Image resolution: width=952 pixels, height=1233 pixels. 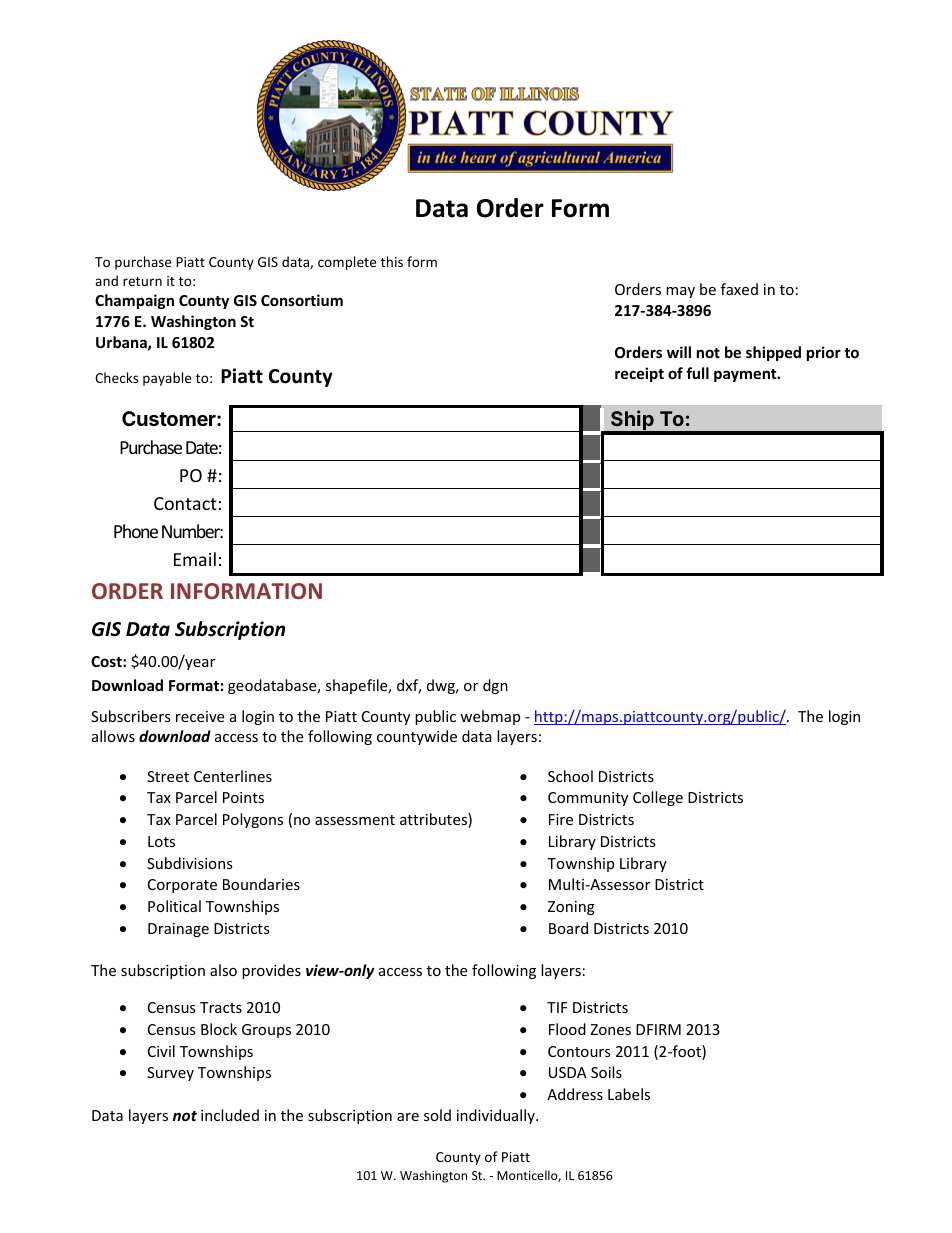 I want to click on dgn, so click(x=495, y=686).
